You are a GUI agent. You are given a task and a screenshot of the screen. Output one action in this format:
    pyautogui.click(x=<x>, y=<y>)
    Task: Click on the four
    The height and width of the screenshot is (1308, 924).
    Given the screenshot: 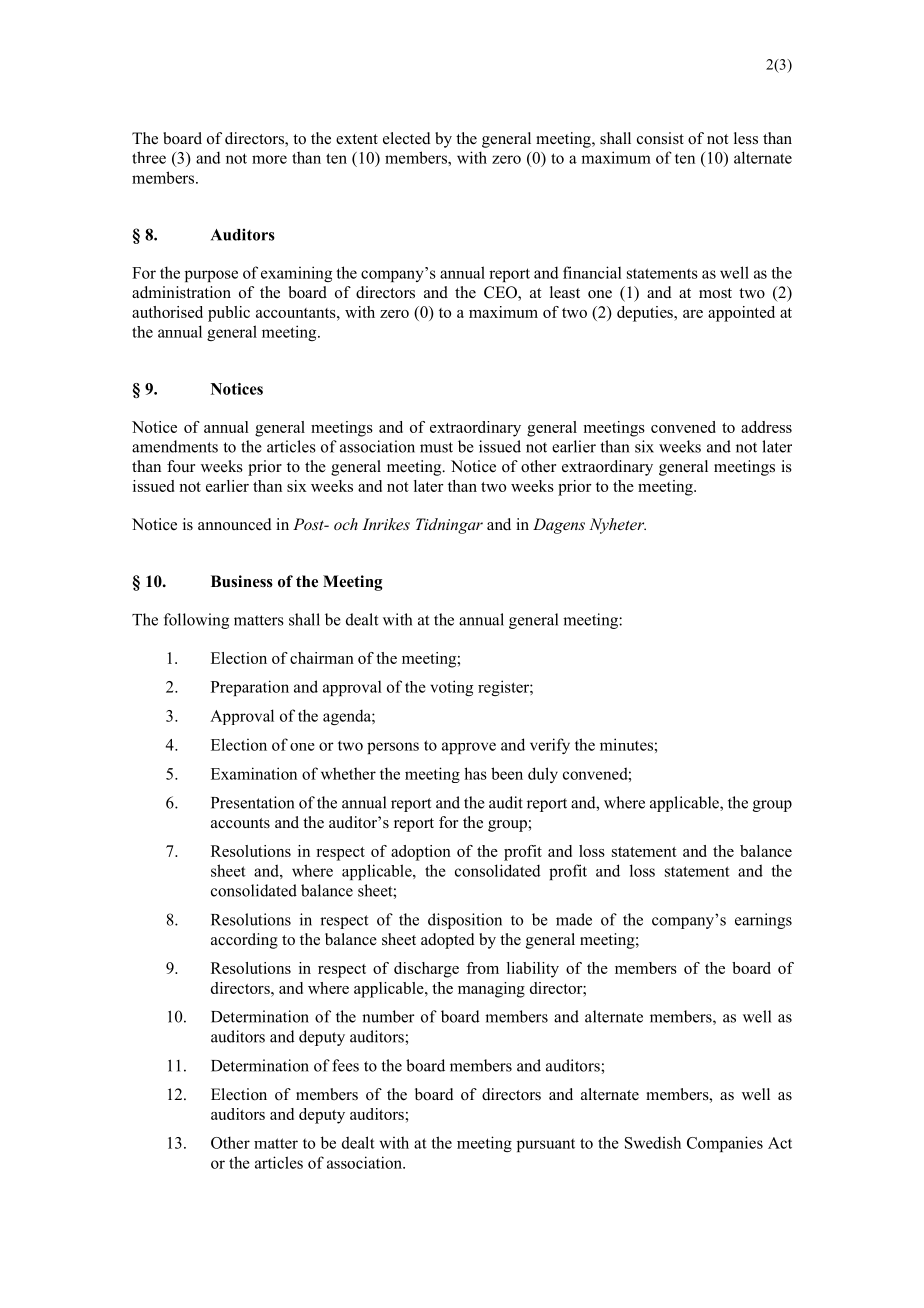 What is the action you would take?
    pyautogui.click(x=181, y=466)
